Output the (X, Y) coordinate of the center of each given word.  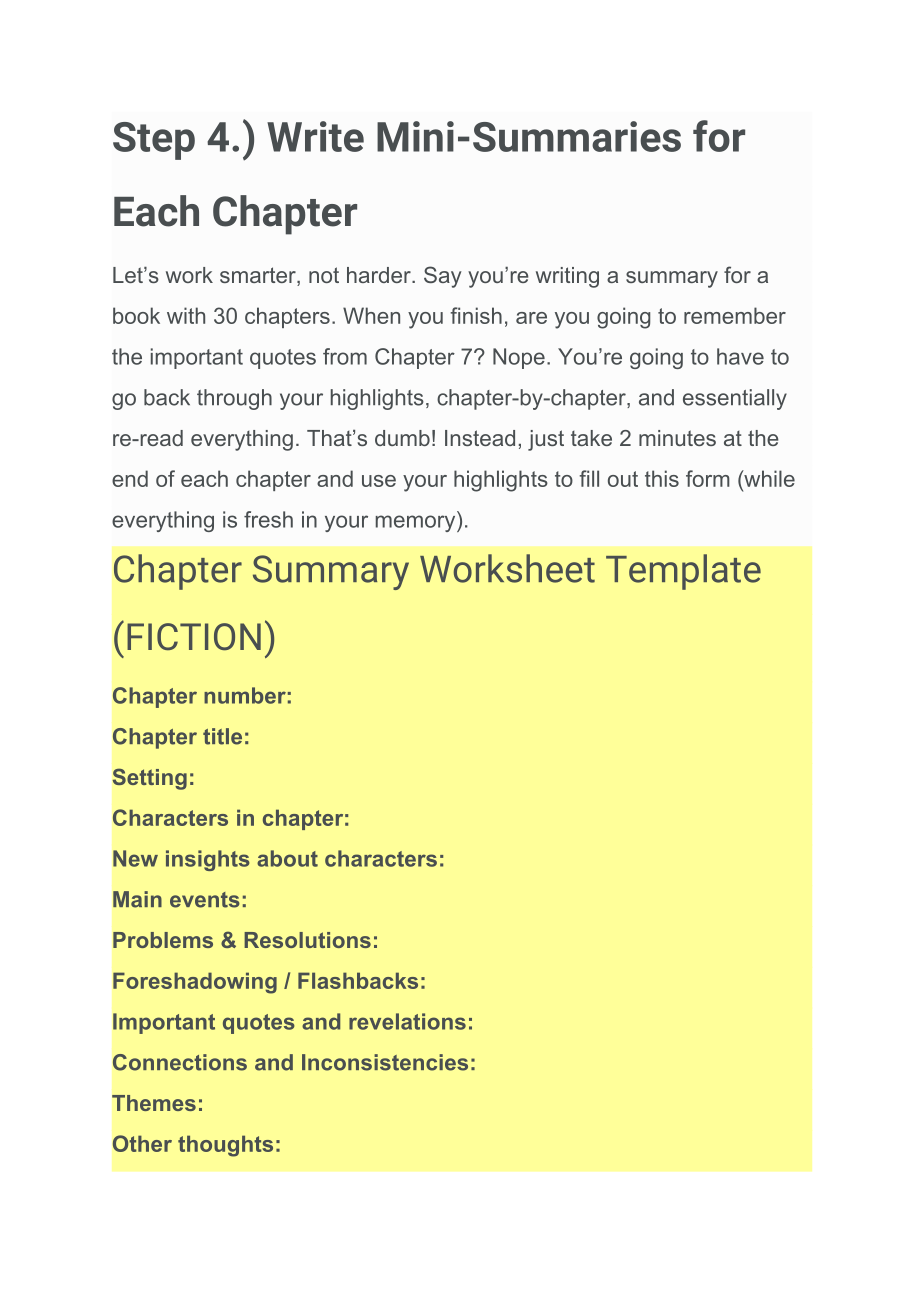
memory (417, 523)
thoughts (225, 1146)
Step (154, 141)
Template (683, 572)
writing (567, 277)
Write (315, 136)
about (287, 858)
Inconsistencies (385, 1062)
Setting (150, 779)
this (662, 478)
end (130, 478)
